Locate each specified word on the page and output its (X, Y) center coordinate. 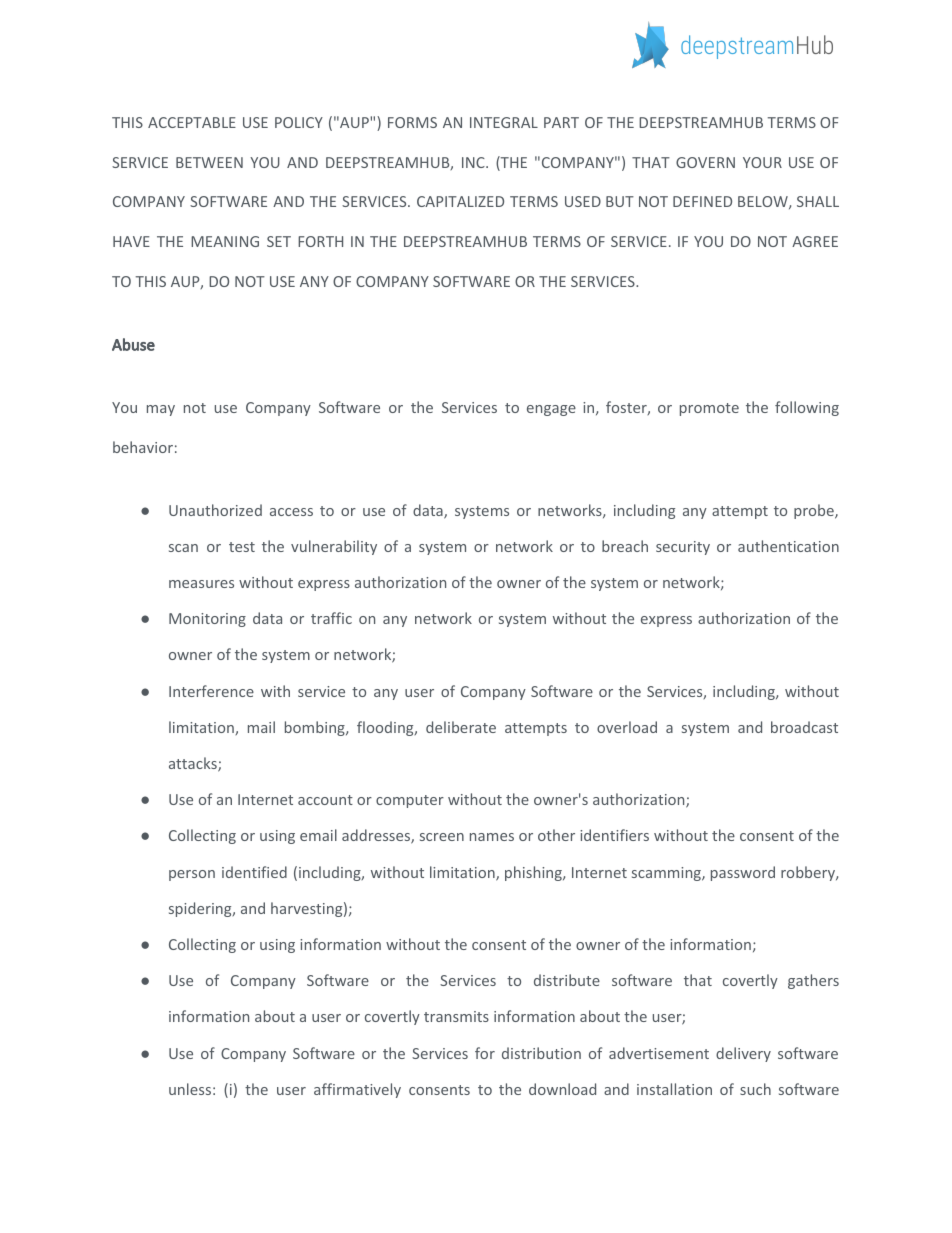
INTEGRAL (504, 122)
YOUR (762, 162)
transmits (456, 1016)
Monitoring (207, 620)
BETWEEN (209, 162)
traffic (331, 618)
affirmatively (357, 1090)
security (683, 548)
